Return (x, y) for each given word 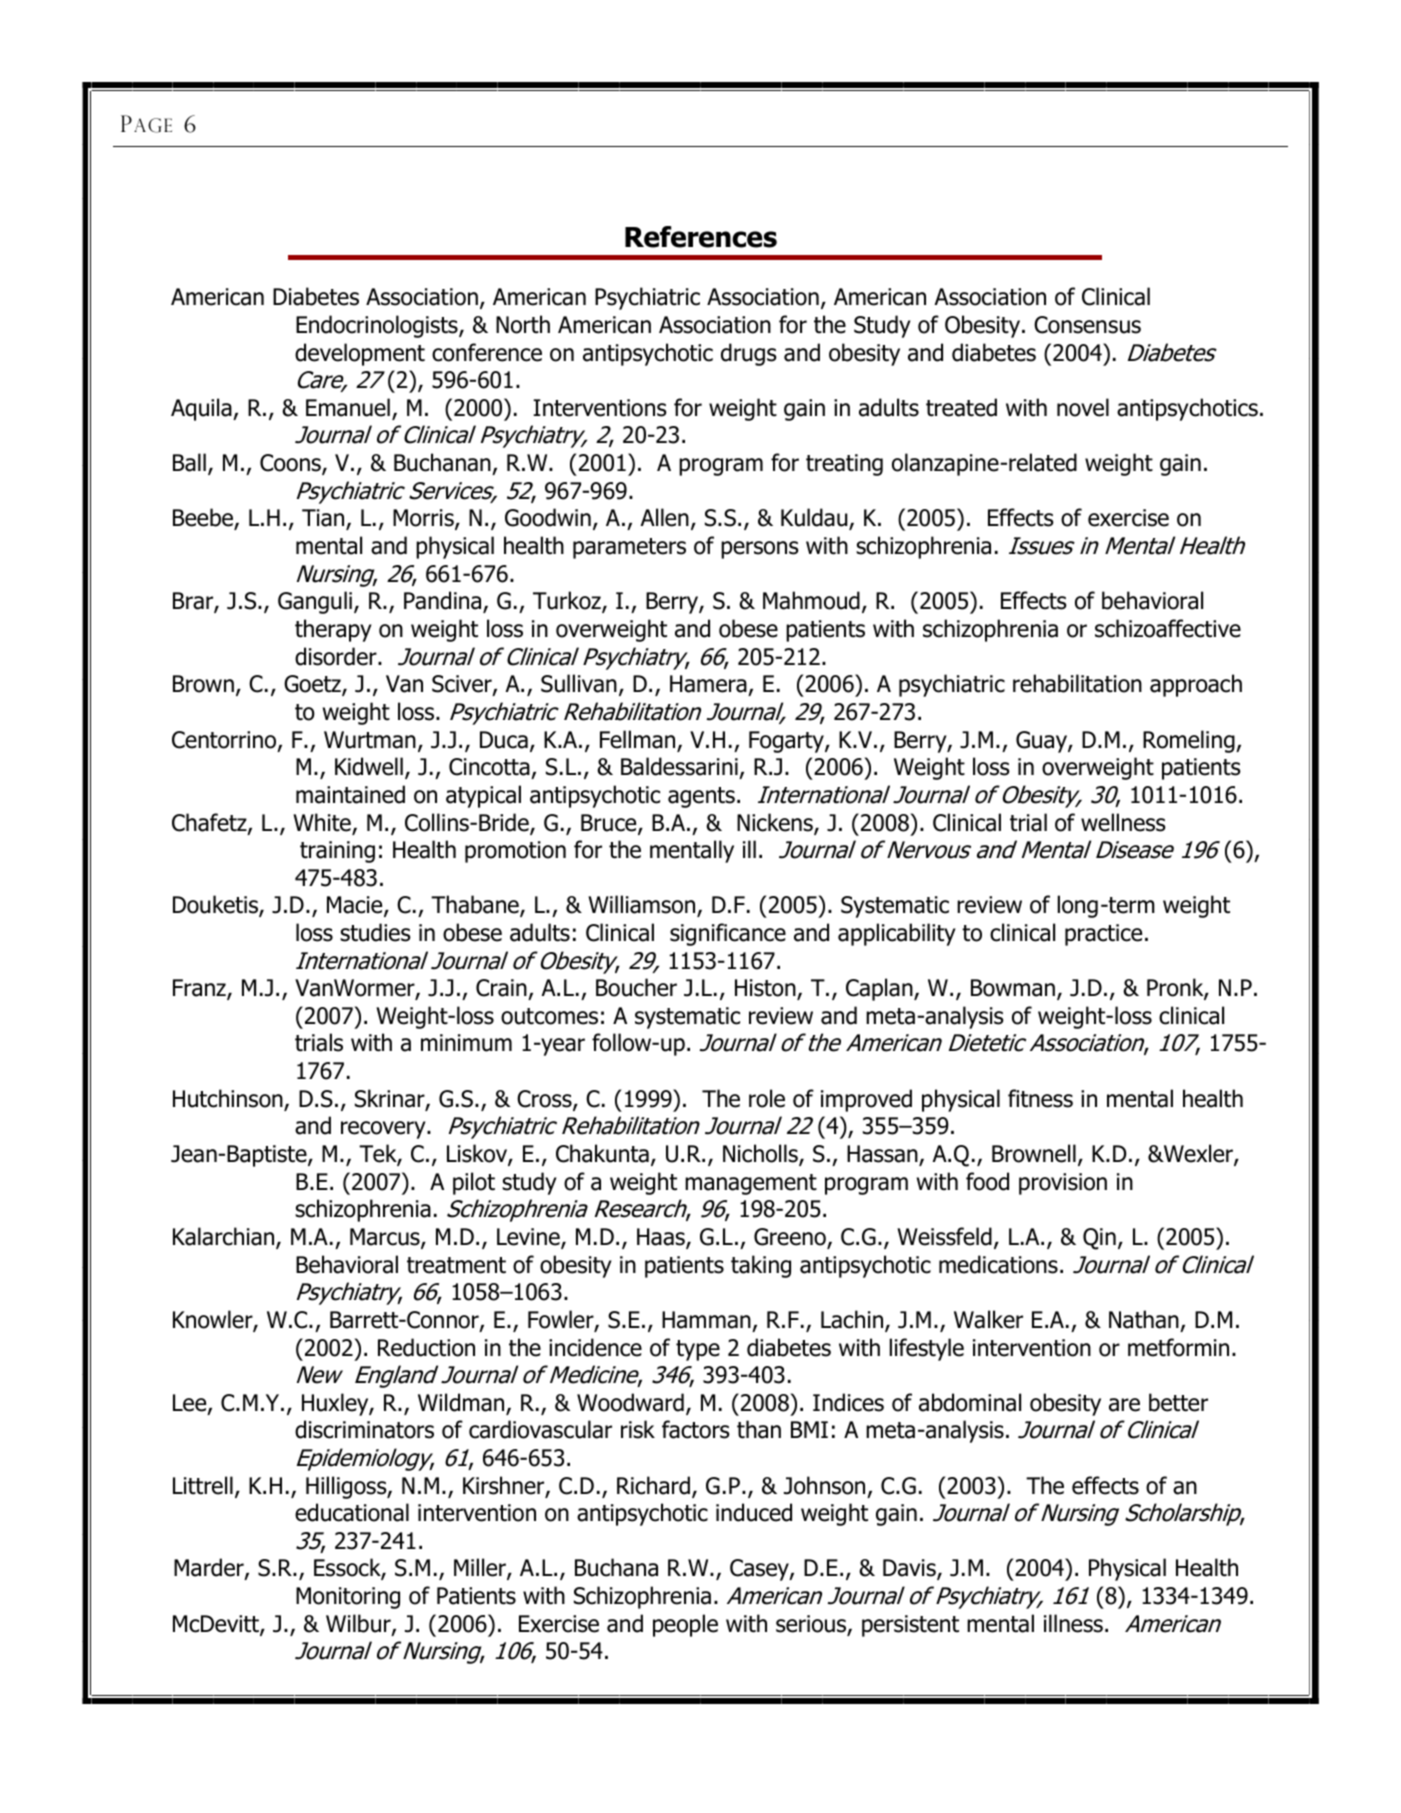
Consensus (1087, 325)
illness (1073, 1623)
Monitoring (348, 1598)
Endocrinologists (378, 326)
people (685, 1625)
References (701, 237)
